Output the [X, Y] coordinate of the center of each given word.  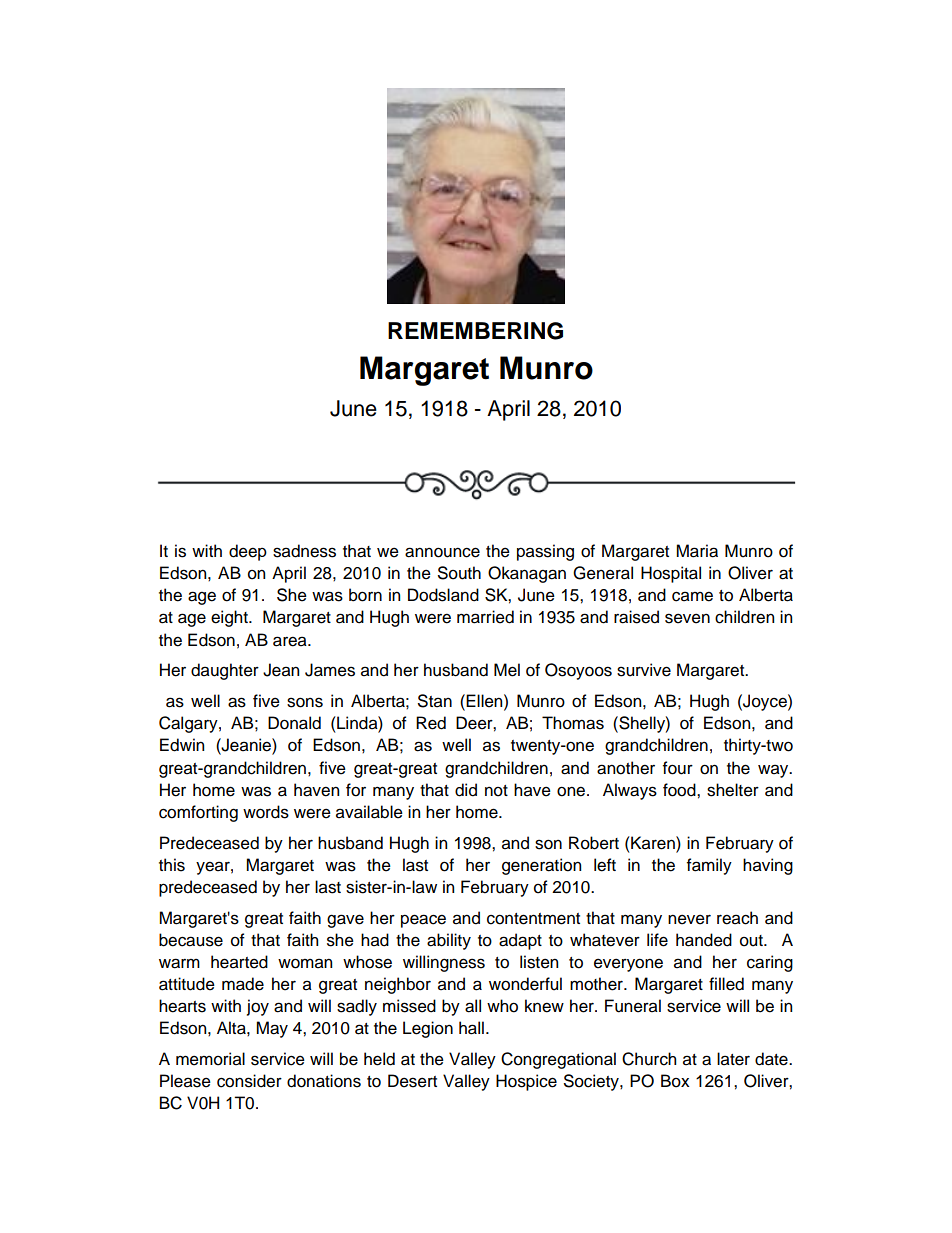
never [689, 919]
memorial [210, 1059]
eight [230, 618]
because [191, 940]
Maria [697, 551]
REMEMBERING [475, 331]
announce [442, 552]
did [466, 790]
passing [545, 552]
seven [687, 618]
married [485, 617]
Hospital [671, 574]
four [678, 768]
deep [248, 552]
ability [449, 941]
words [266, 812]
